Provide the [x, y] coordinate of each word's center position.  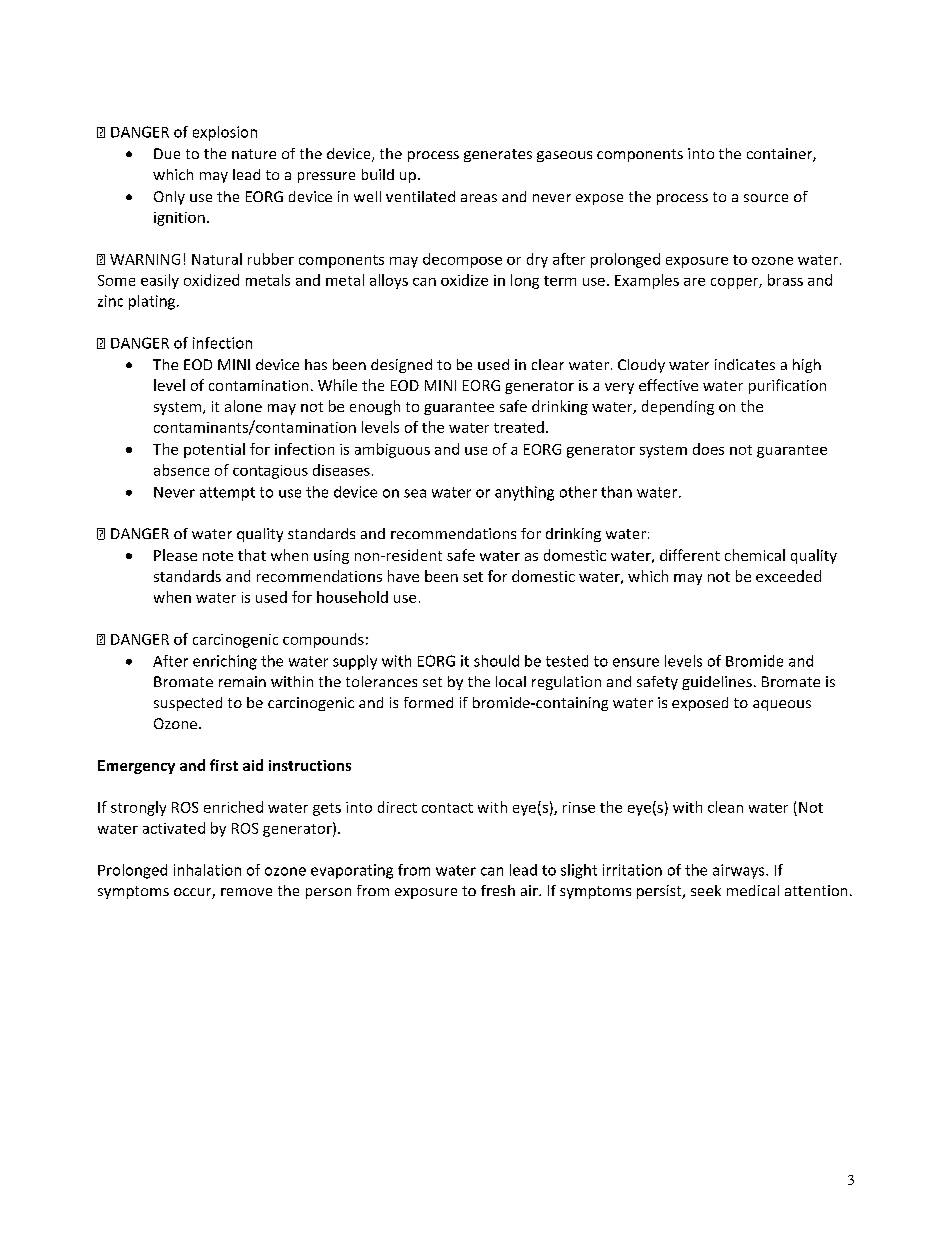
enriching [225, 662]
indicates [745, 364]
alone [243, 406]
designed [401, 366]
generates [498, 155]
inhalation [207, 870]
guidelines [717, 683]
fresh [498, 890]
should [496, 661]
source [766, 198]
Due [167, 153]
